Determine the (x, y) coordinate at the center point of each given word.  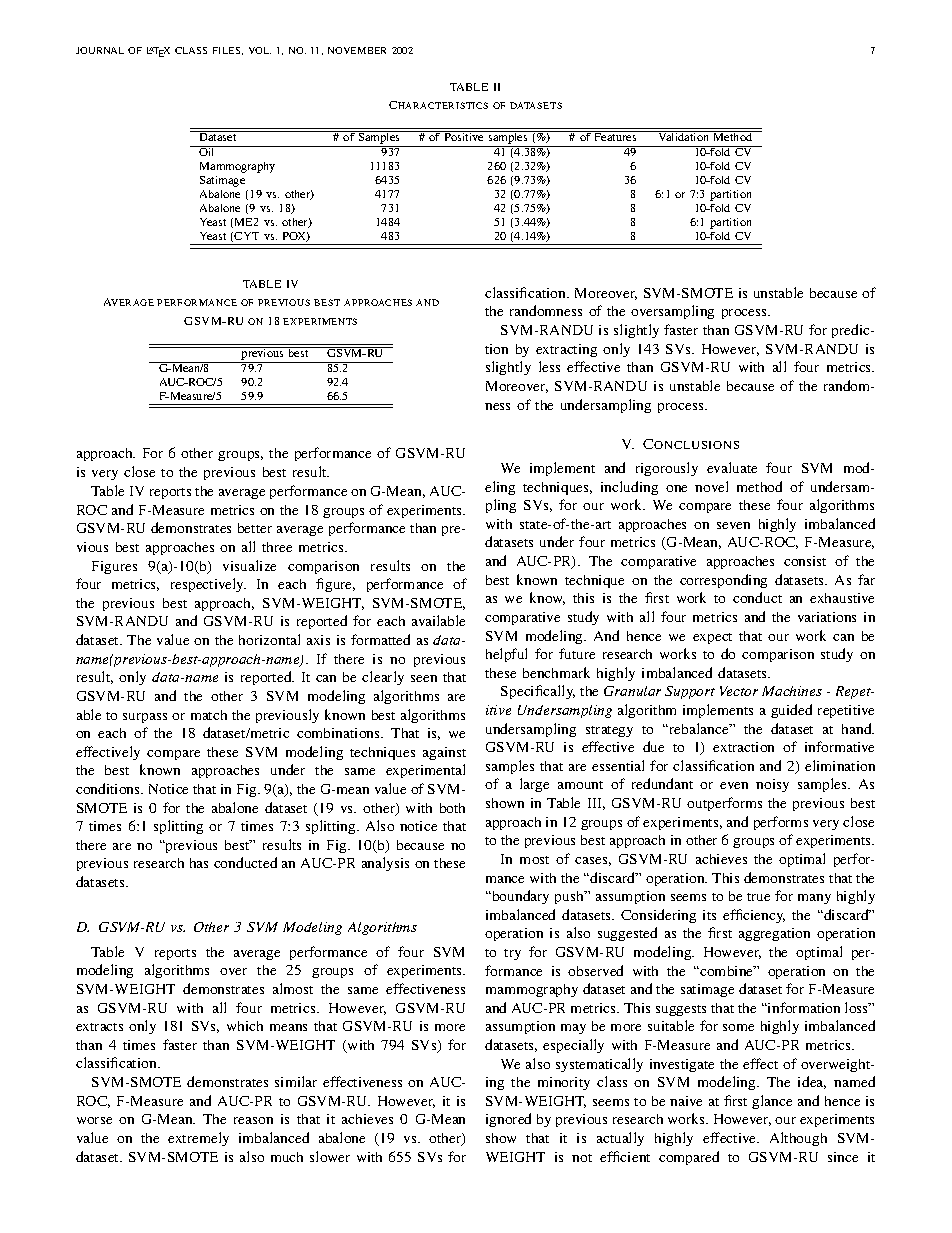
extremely (198, 1139)
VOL (260, 50)
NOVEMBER (357, 50)
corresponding (723, 581)
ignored (508, 1120)
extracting (566, 350)
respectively (208, 585)
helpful (506, 655)
